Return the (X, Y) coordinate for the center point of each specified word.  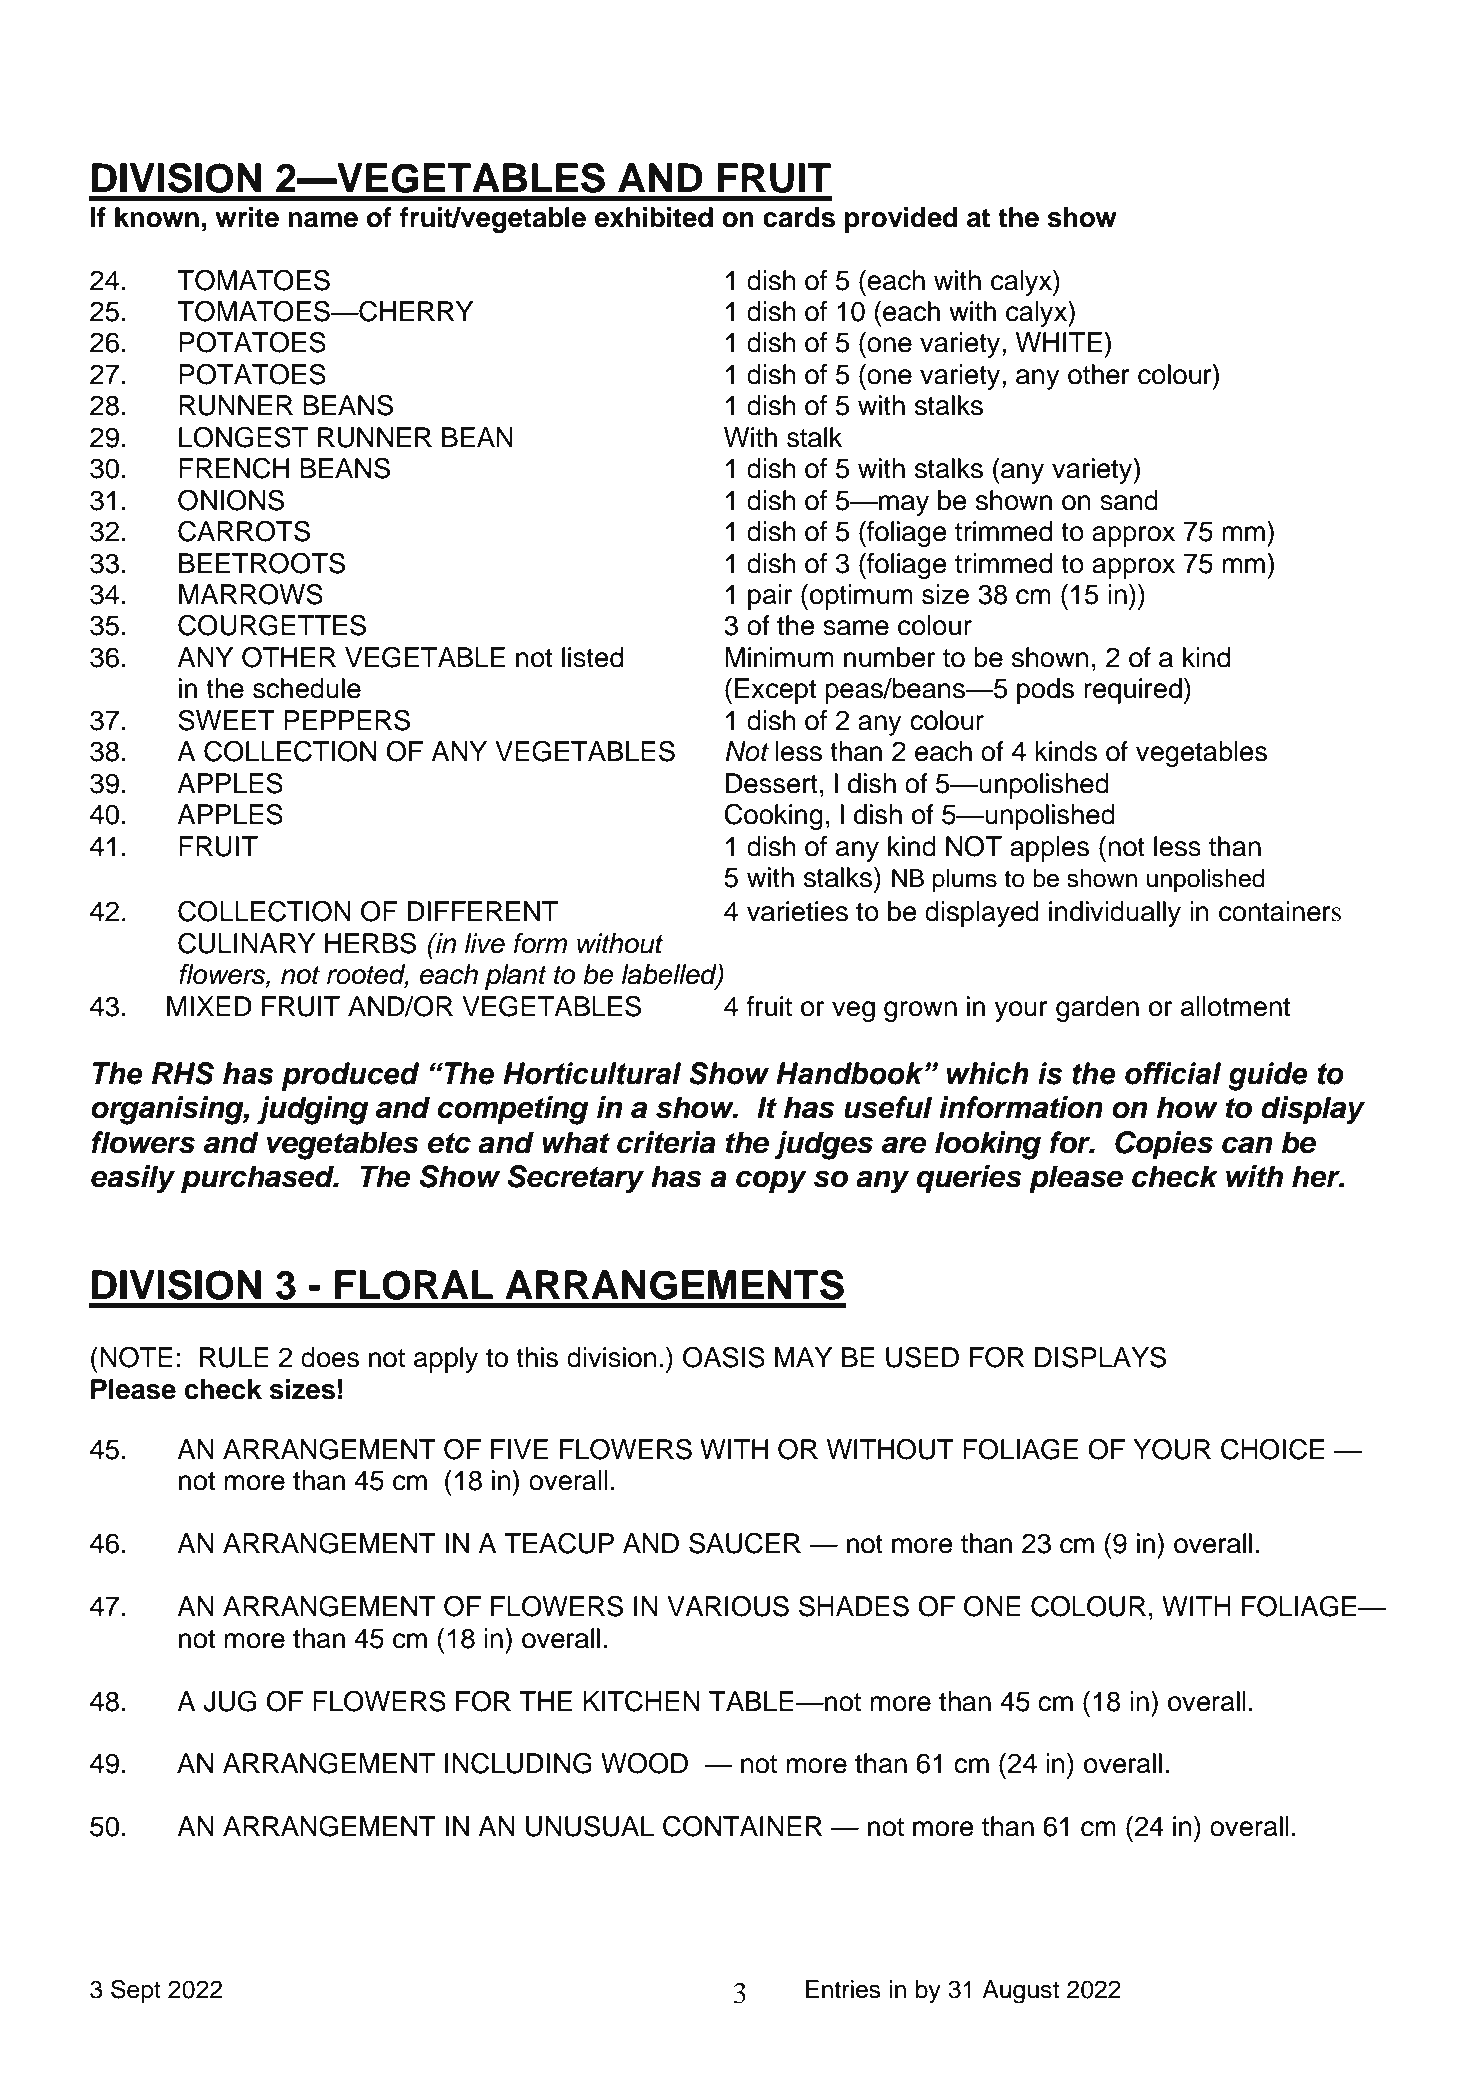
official (1173, 1073)
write (247, 217)
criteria (666, 1142)
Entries (843, 1989)
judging (313, 1110)
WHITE (1059, 342)
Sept (136, 1991)
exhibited (654, 217)
